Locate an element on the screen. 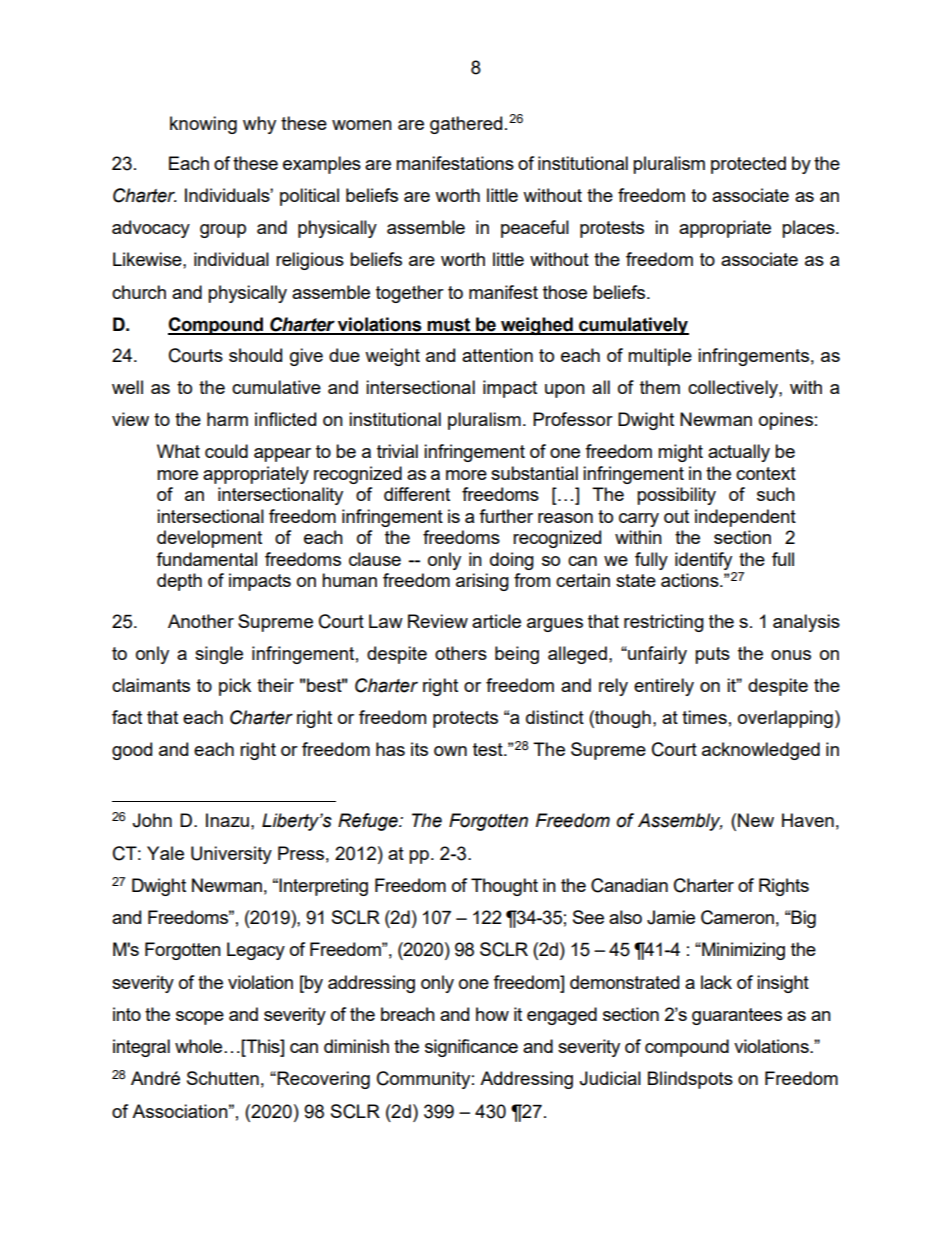 The height and width of the screenshot is (1233, 952). arising is located at coordinates (482, 582).
